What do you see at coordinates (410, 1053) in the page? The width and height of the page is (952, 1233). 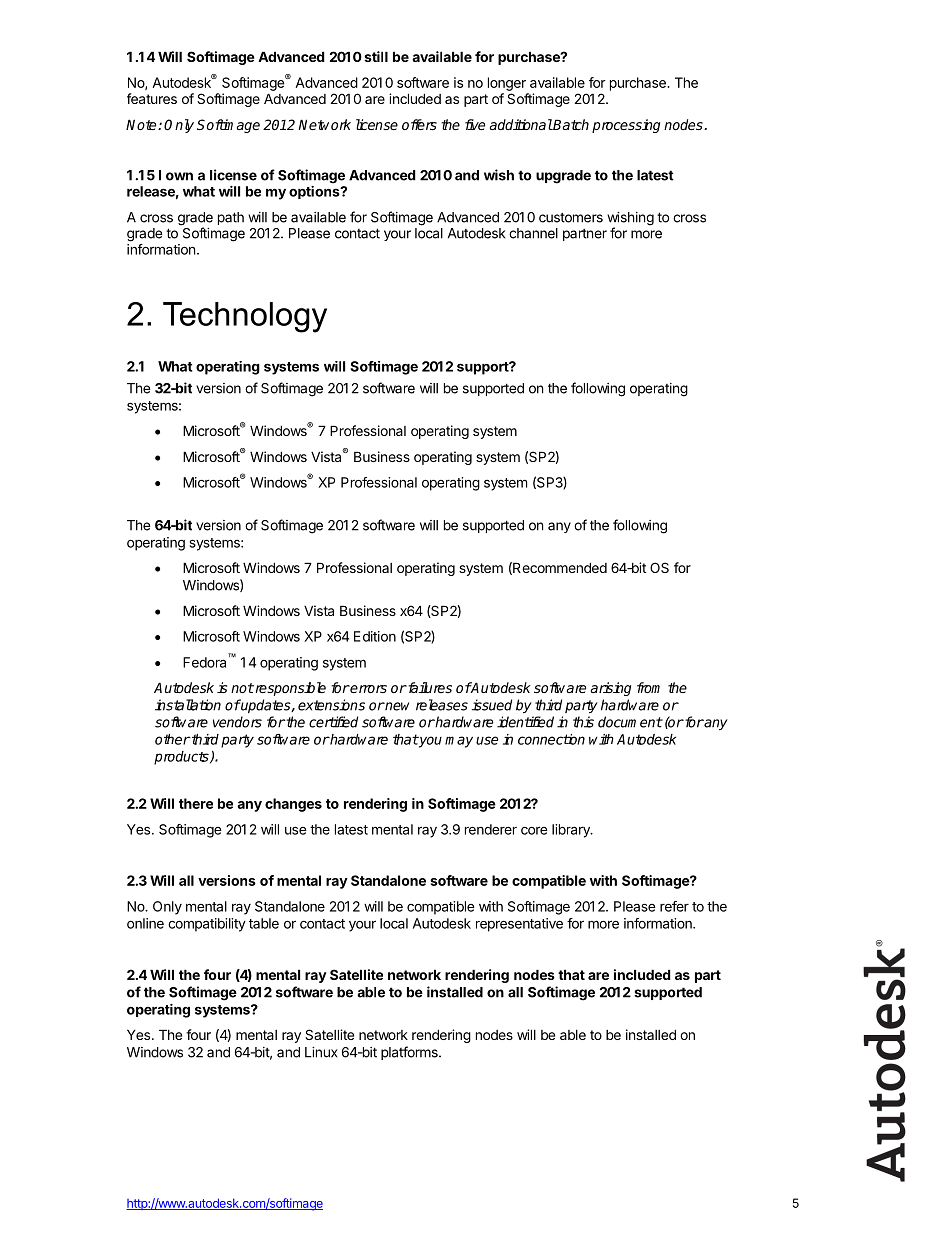 I see `platforms` at bounding box center [410, 1053].
